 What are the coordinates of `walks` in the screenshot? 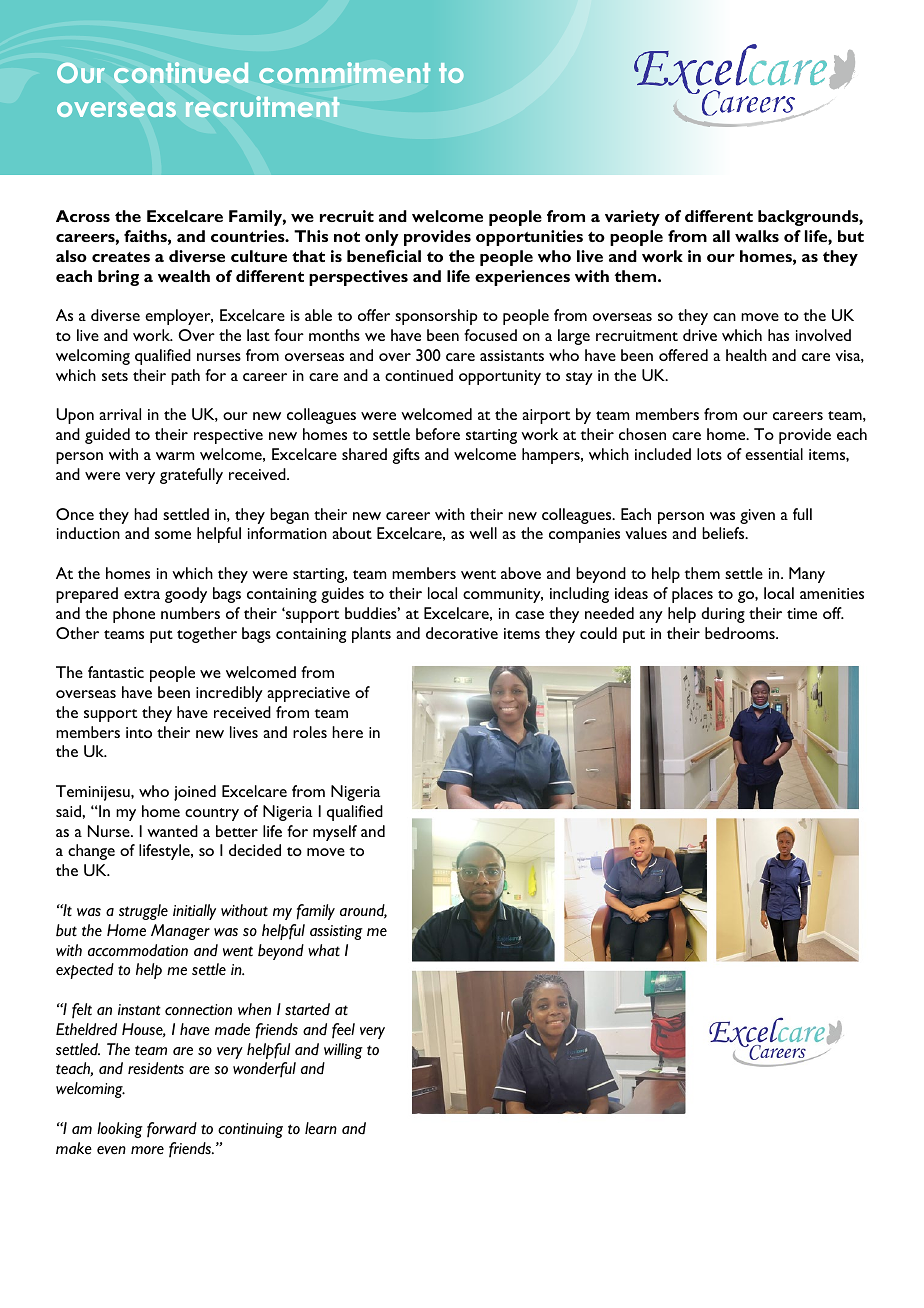 It's located at (757, 236).
